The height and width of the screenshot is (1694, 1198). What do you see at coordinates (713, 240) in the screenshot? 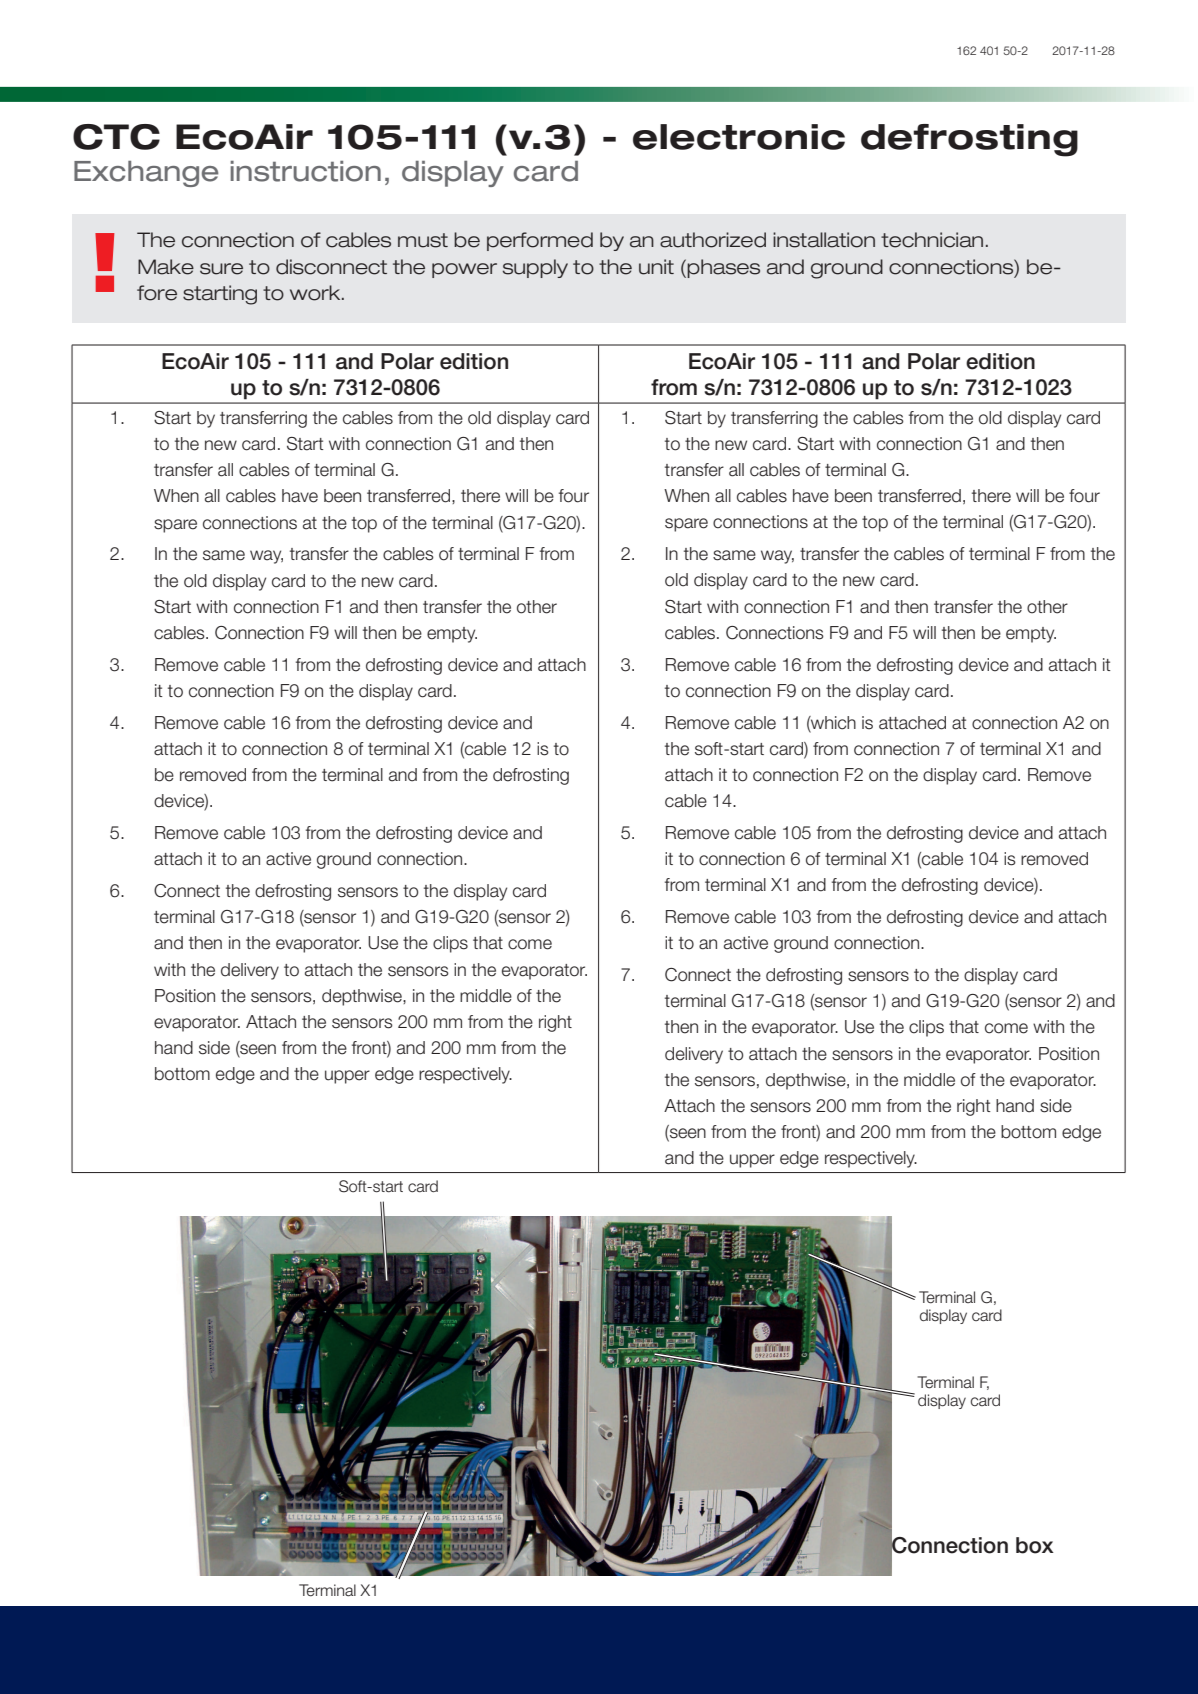
I see `authorized` at bounding box center [713, 240].
